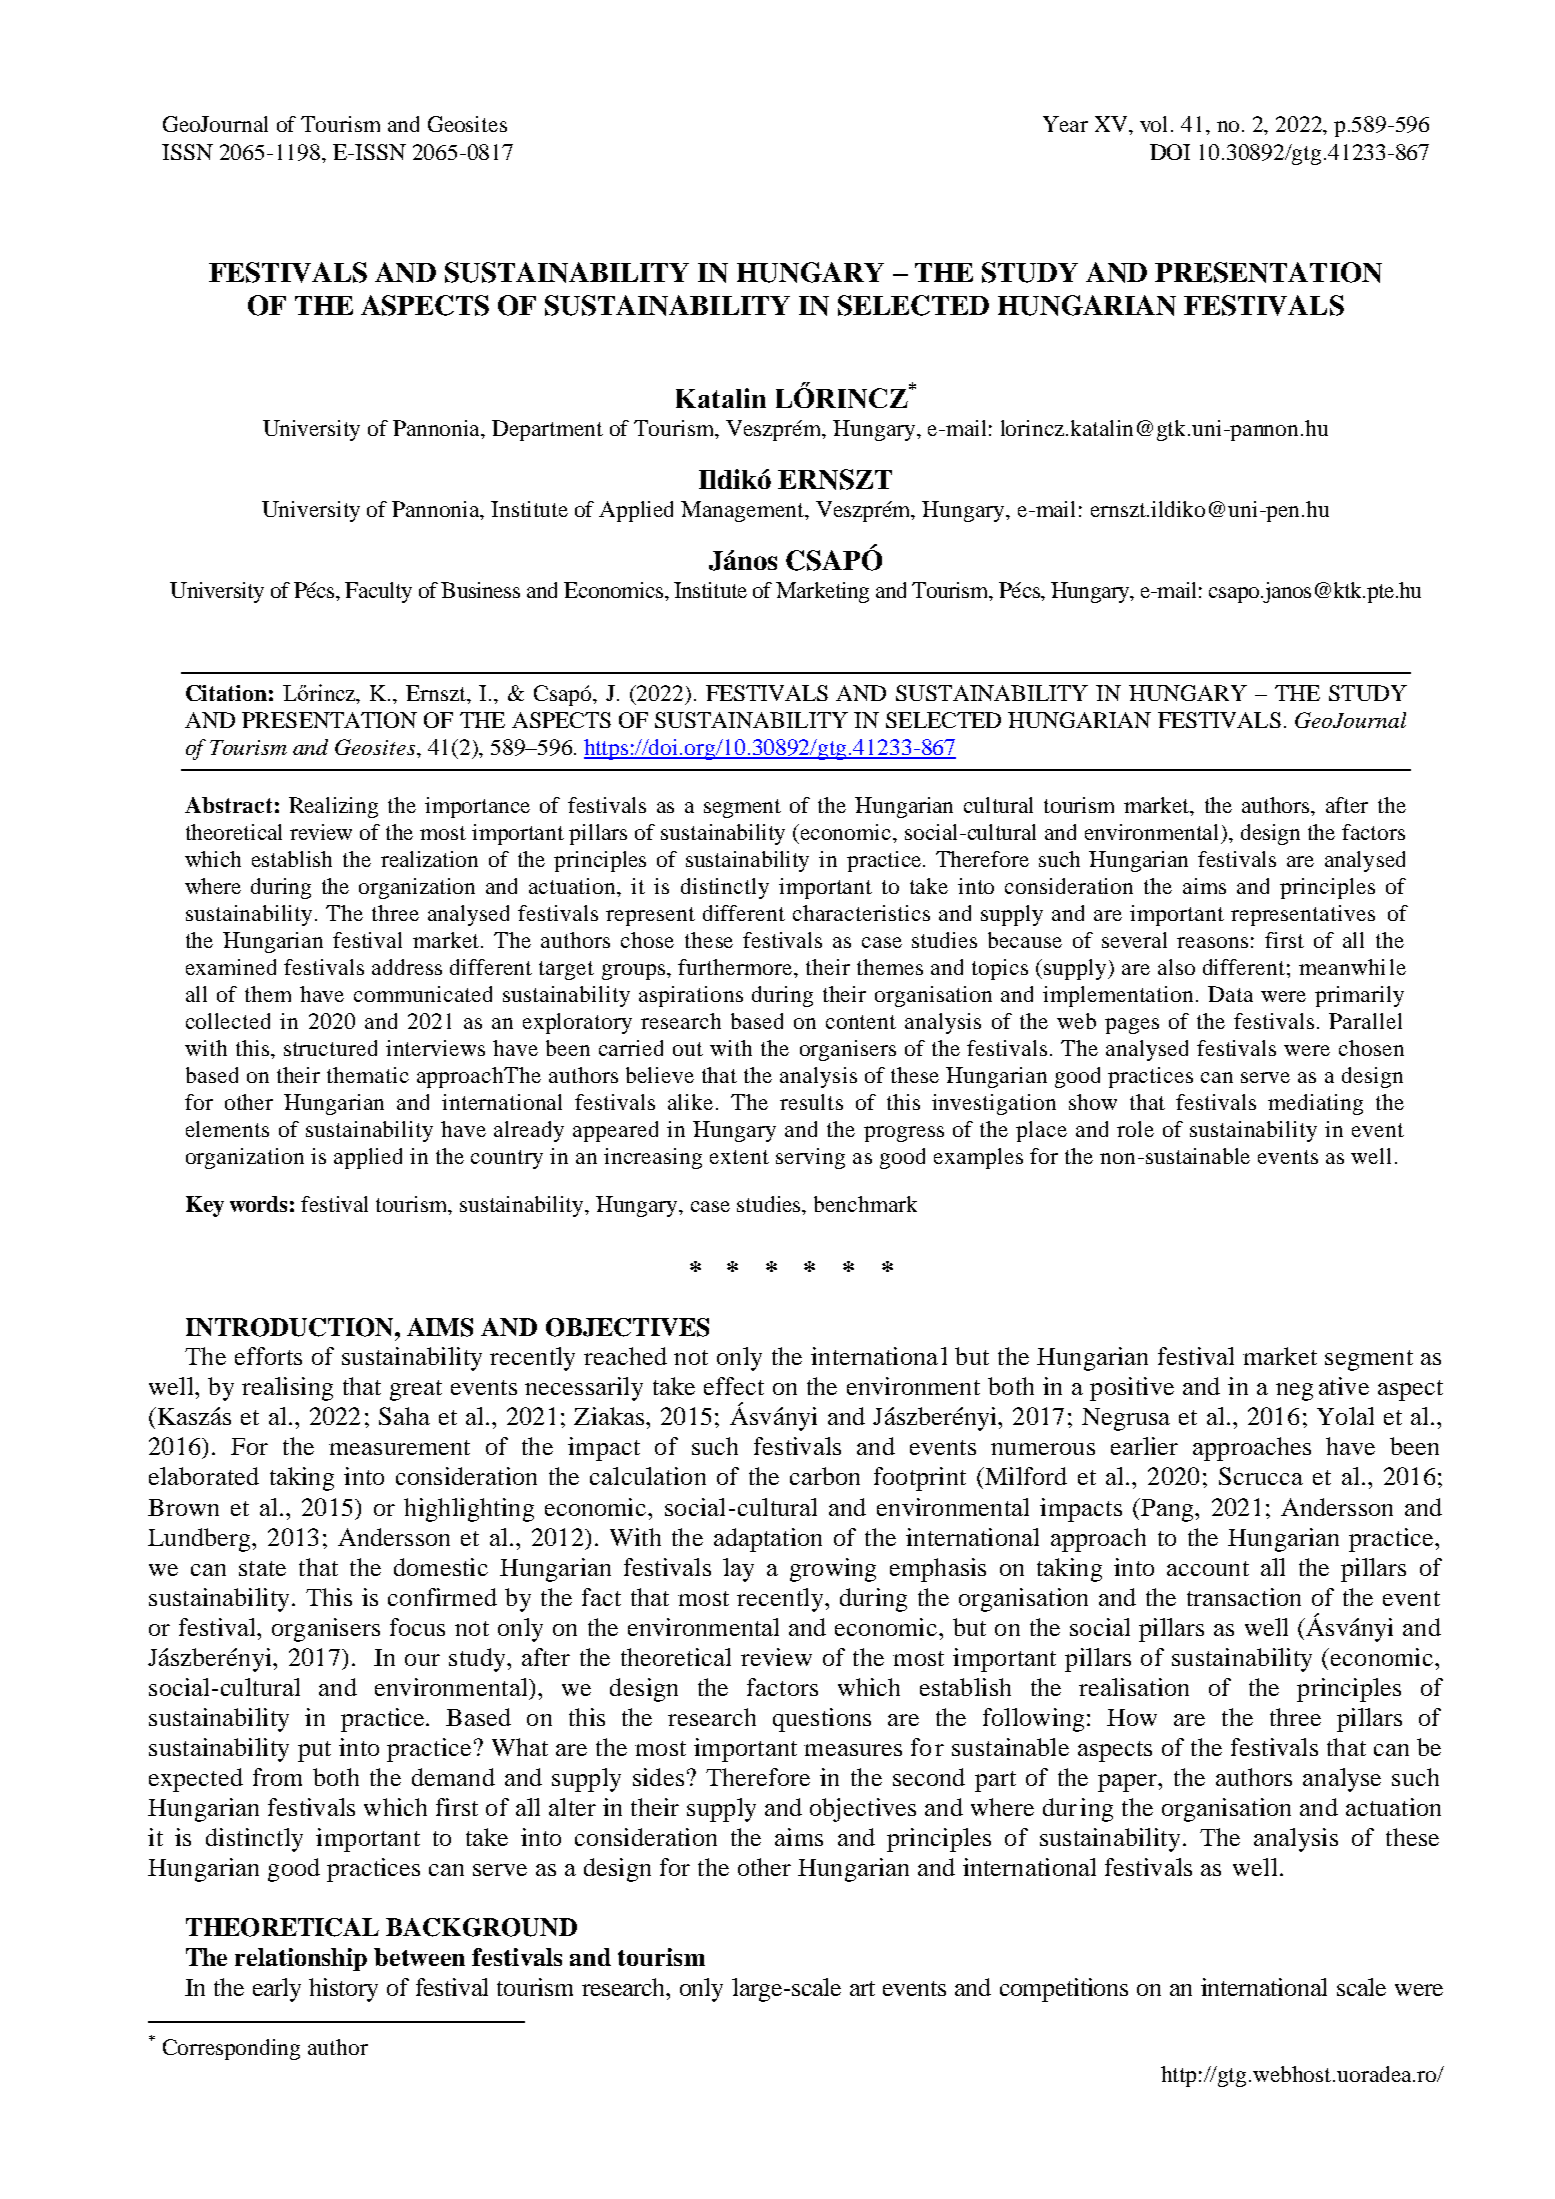 This document has width=1555, height=2199. What do you see at coordinates (1315, 1104) in the document?
I see `mediating` at bounding box center [1315, 1104].
